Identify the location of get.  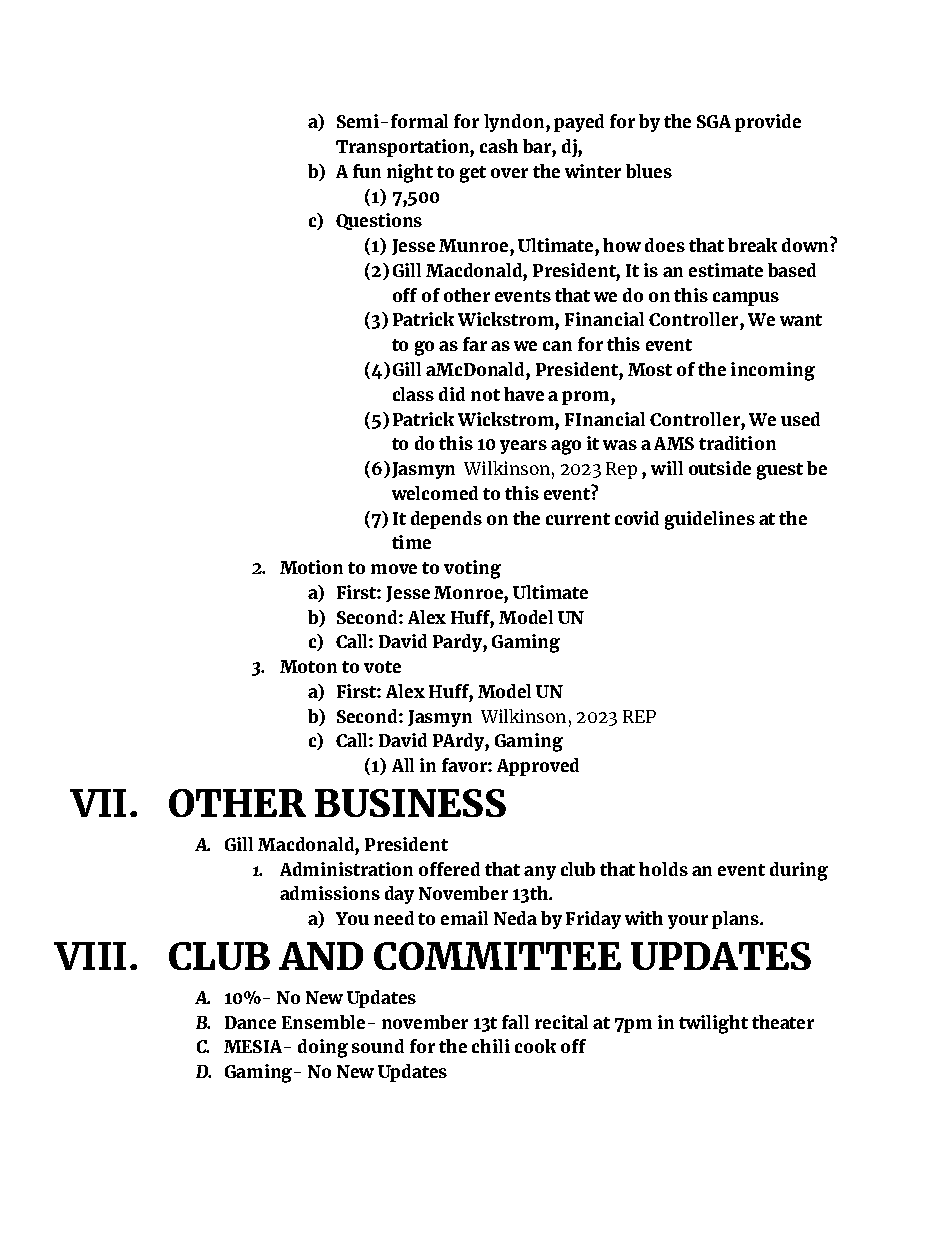
(473, 174).
